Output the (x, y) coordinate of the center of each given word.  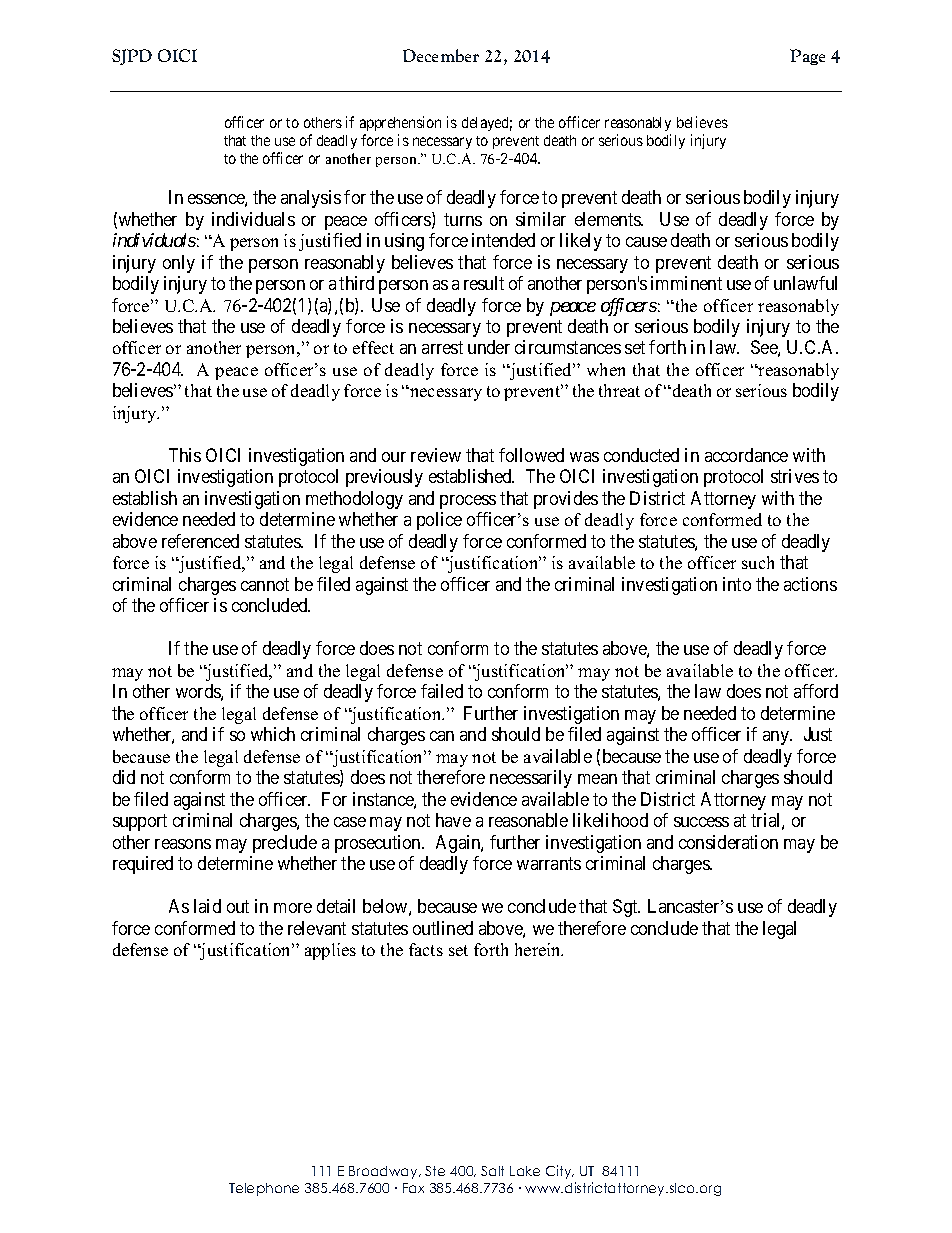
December (441, 55)
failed (442, 691)
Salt (492, 1171)
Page (807, 57)
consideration (728, 842)
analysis (311, 199)
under (489, 347)
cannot (265, 584)
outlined (443, 928)
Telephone (264, 1189)
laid (207, 906)
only (179, 264)
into (737, 584)
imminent (686, 283)
